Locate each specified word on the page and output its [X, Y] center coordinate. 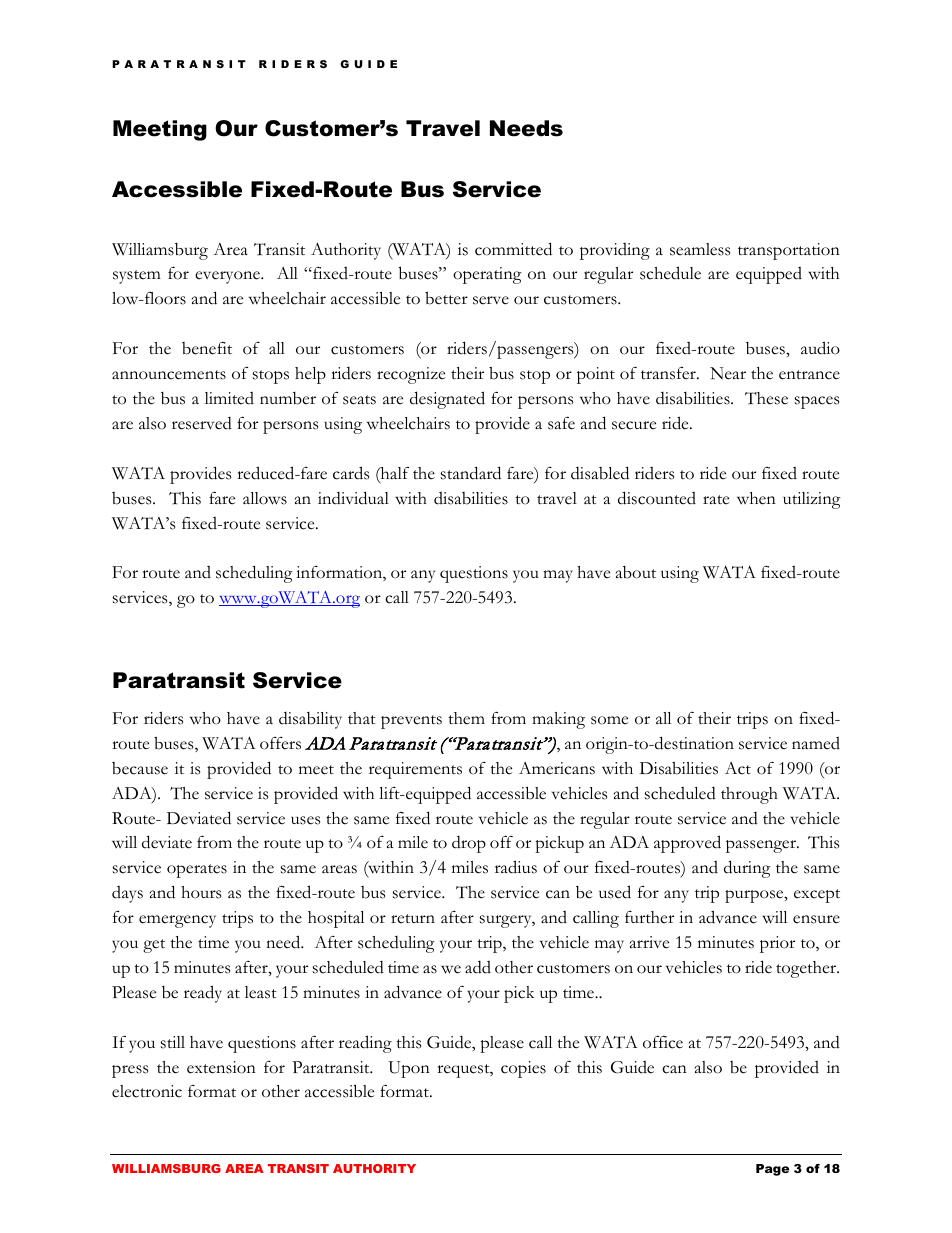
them [466, 718]
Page [772, 1170]
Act [738, 768]
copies [523, 1069]
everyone [228, 277]
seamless [700, 249]
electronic [147, 1091]
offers [280, 743]
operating [487, 275]
